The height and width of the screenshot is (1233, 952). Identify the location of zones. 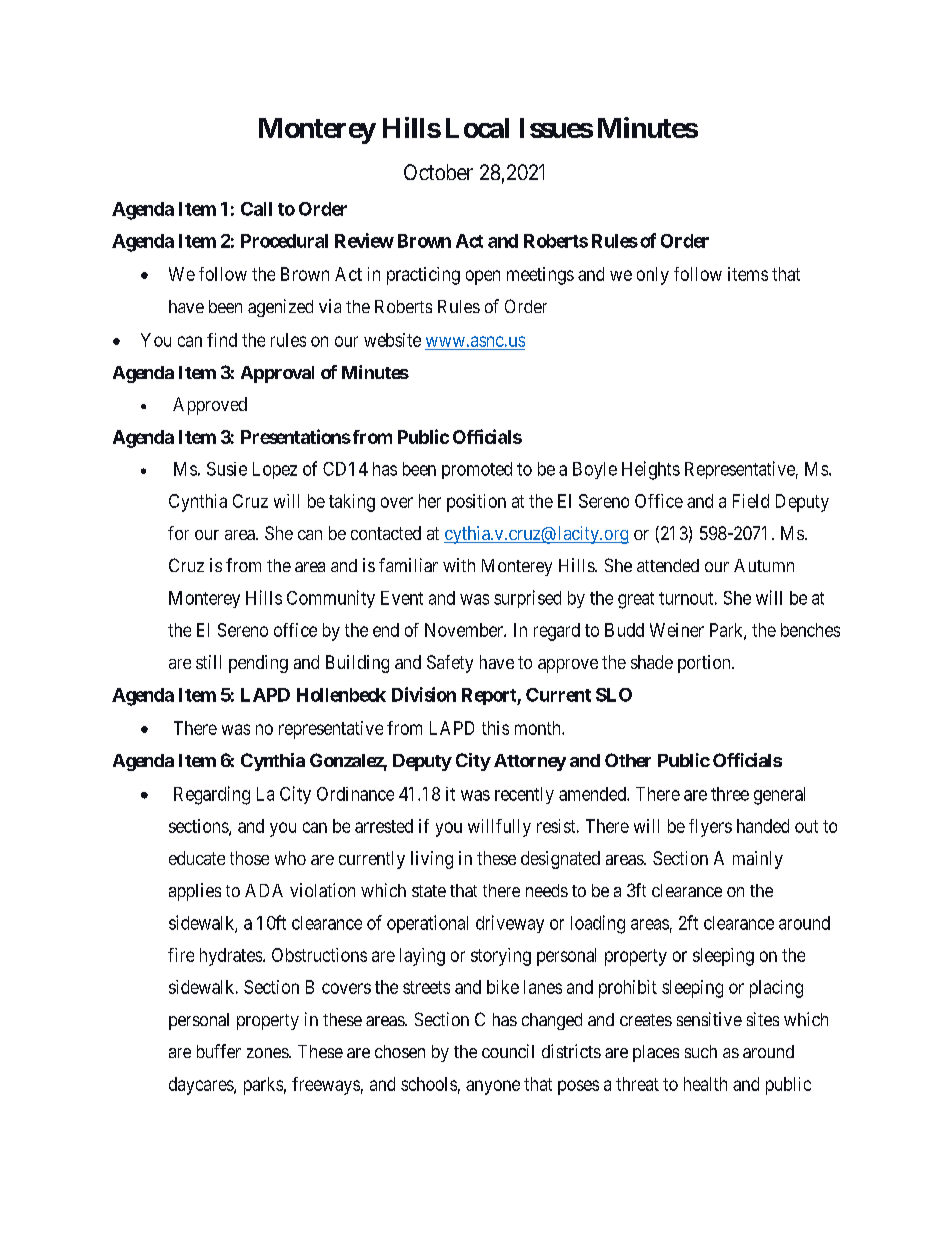
(268, 1053).
